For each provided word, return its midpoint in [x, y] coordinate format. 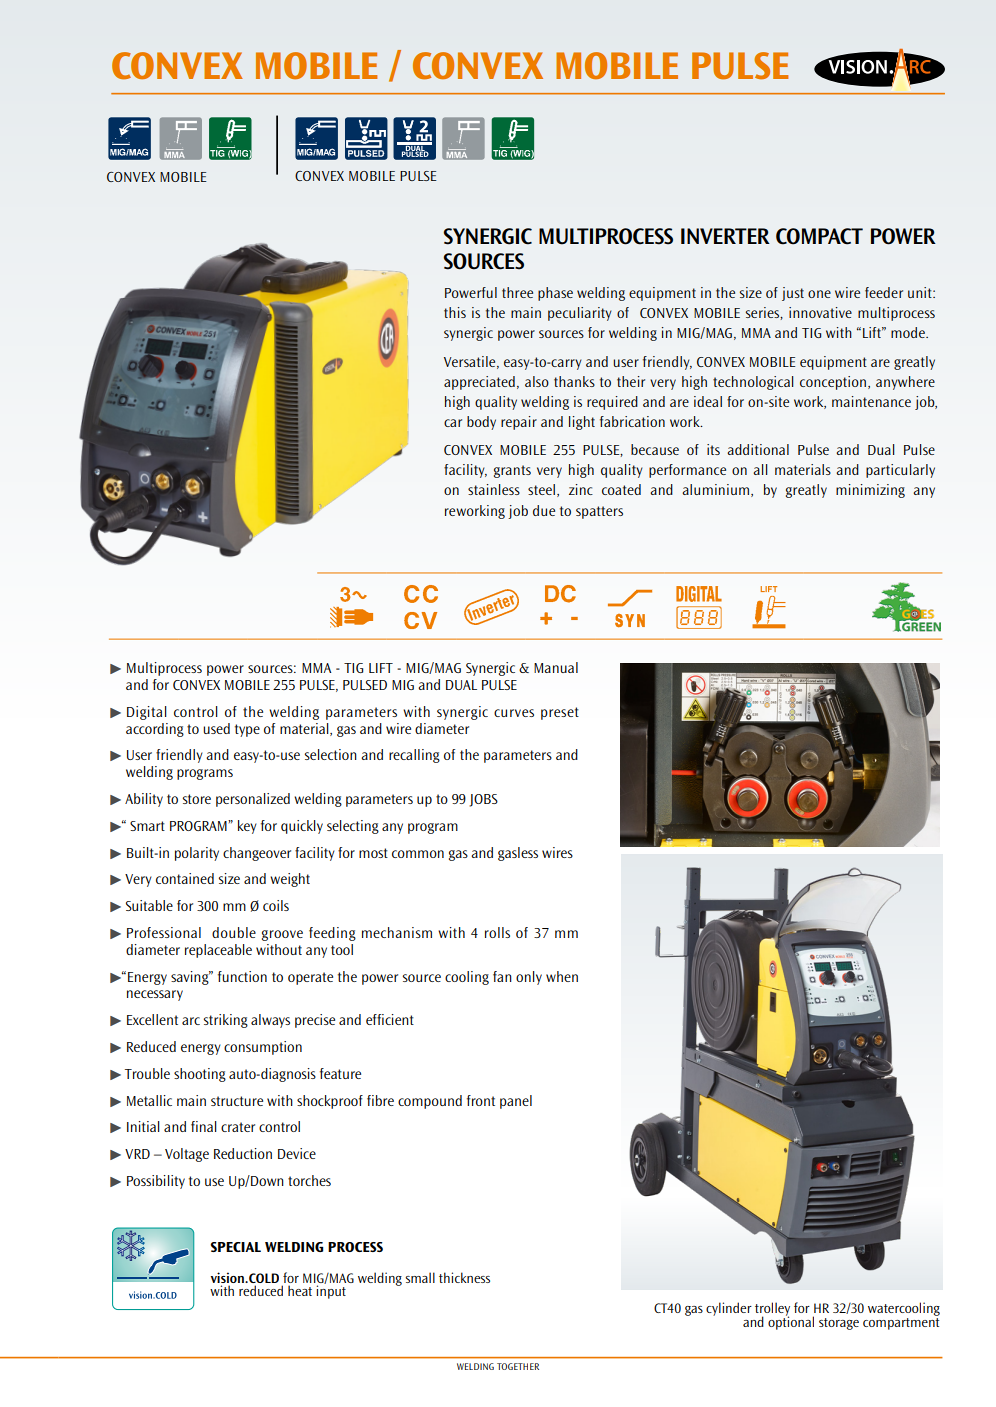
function [242, 976]
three [517, 292]
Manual [556, 667]
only [529, 978]
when [562, 976]
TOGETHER [518, 1366]
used [216, 728]
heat [300, 1290]
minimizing [870, 491]
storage [839, 1324]
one [819, 294]
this [455, 312]
